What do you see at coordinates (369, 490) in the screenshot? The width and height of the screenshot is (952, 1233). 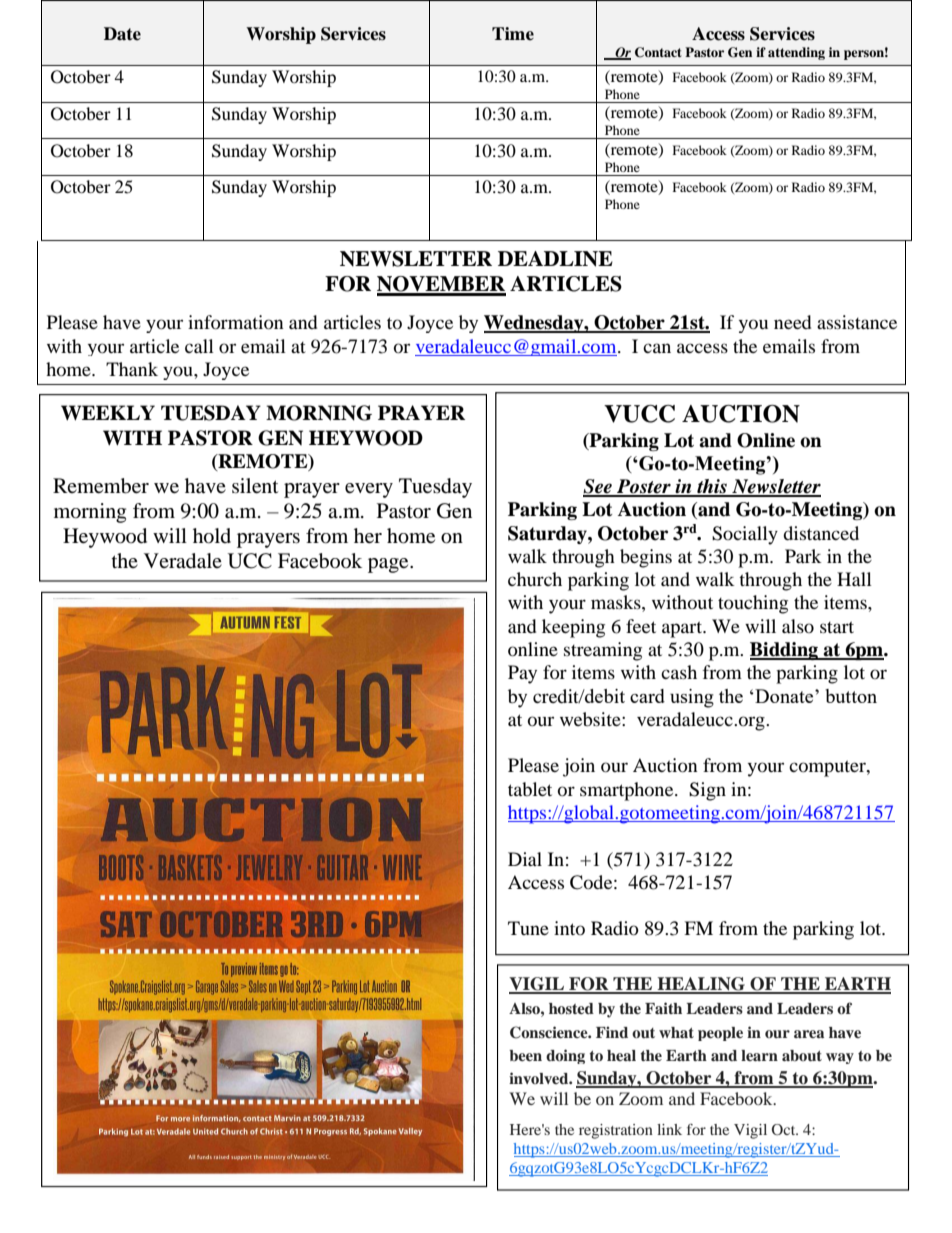 I see `every` at bounding box center [369, 490].
